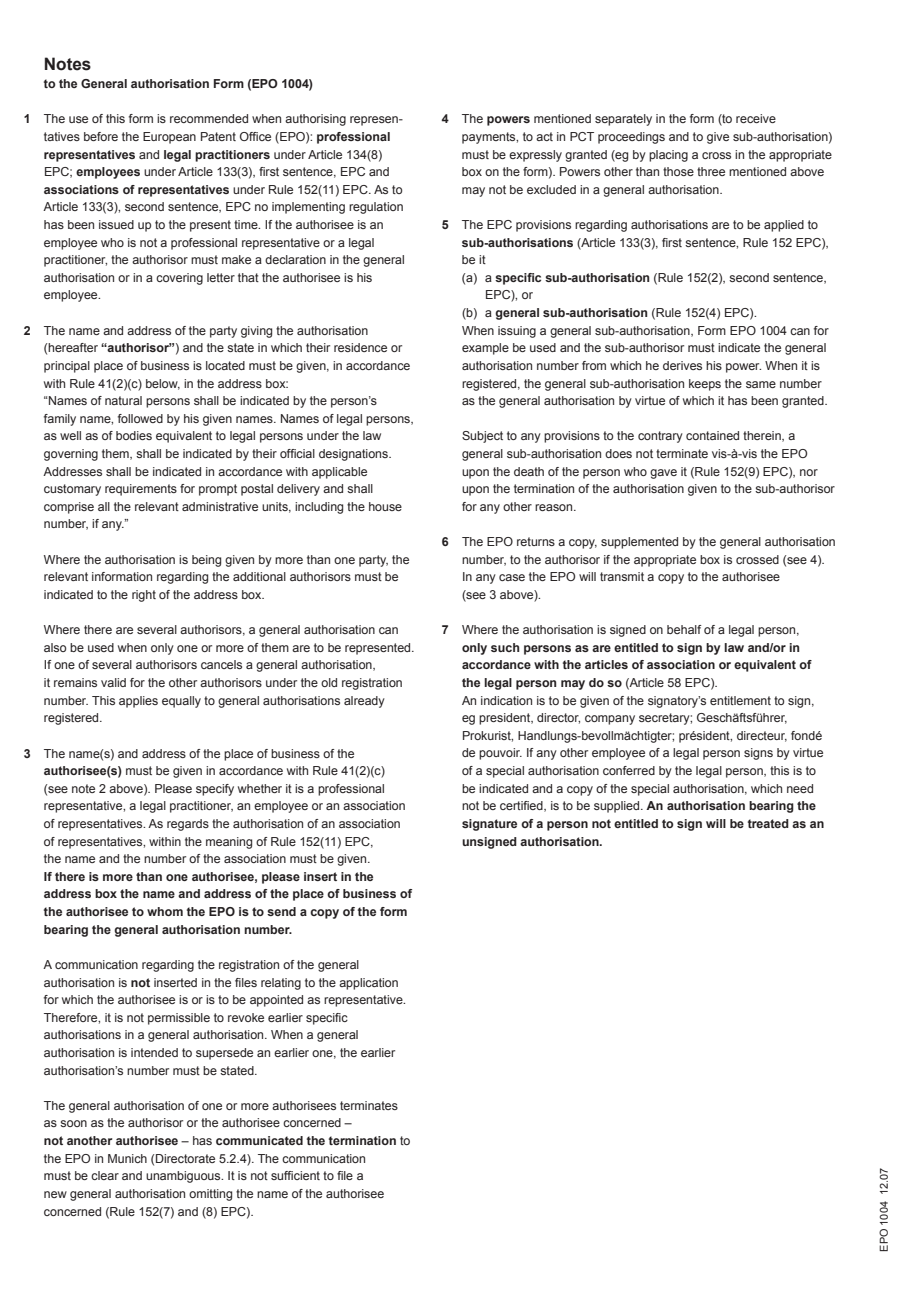 The height and width of the image is (1308, 924). What do you see at coordinates (127, 1158) in the image?
I see `Munich` at bounding box center [127, 1158].
